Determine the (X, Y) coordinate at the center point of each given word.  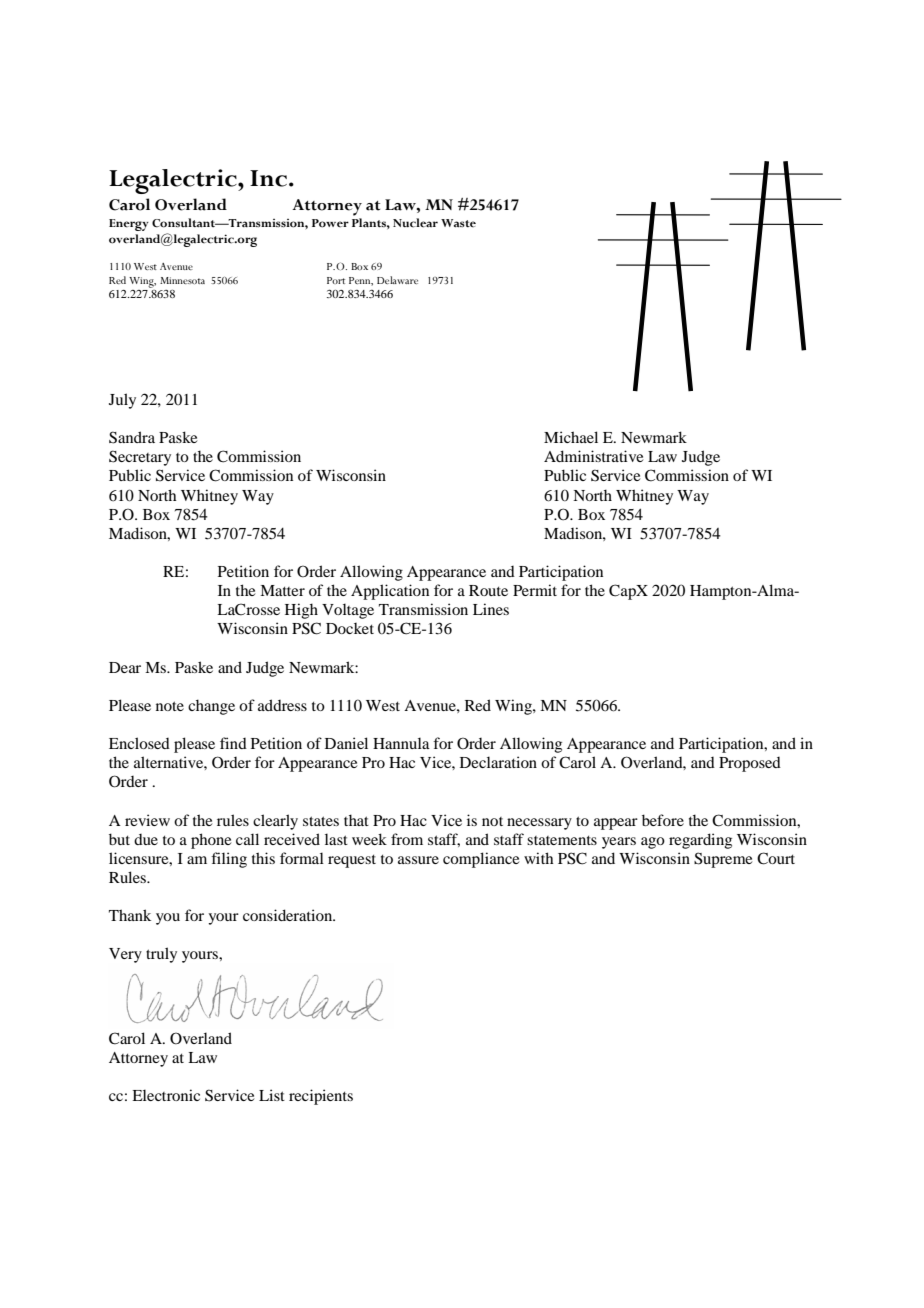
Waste (458, 223)
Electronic (166, 1095)
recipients (321, 1097)
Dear (125, 667)
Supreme (723, 860)
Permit (535, 590)
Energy (129, 225)
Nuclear (415, 223)
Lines (491, 609)
